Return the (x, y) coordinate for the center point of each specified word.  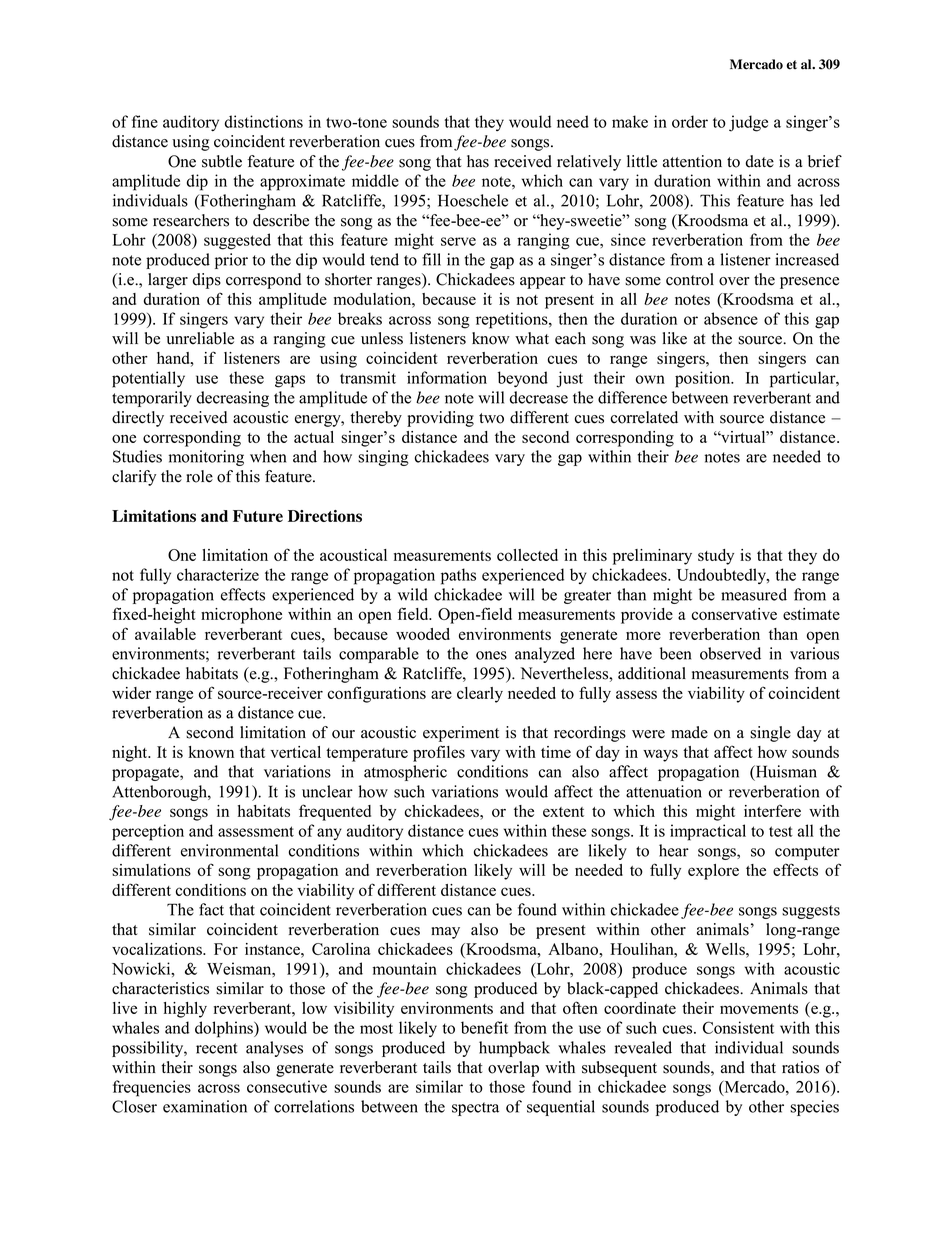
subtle (222, 161)
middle (375, 180)
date (759, 161)
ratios (800, 1067)
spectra (475, 1109)
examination (205, 1106)
